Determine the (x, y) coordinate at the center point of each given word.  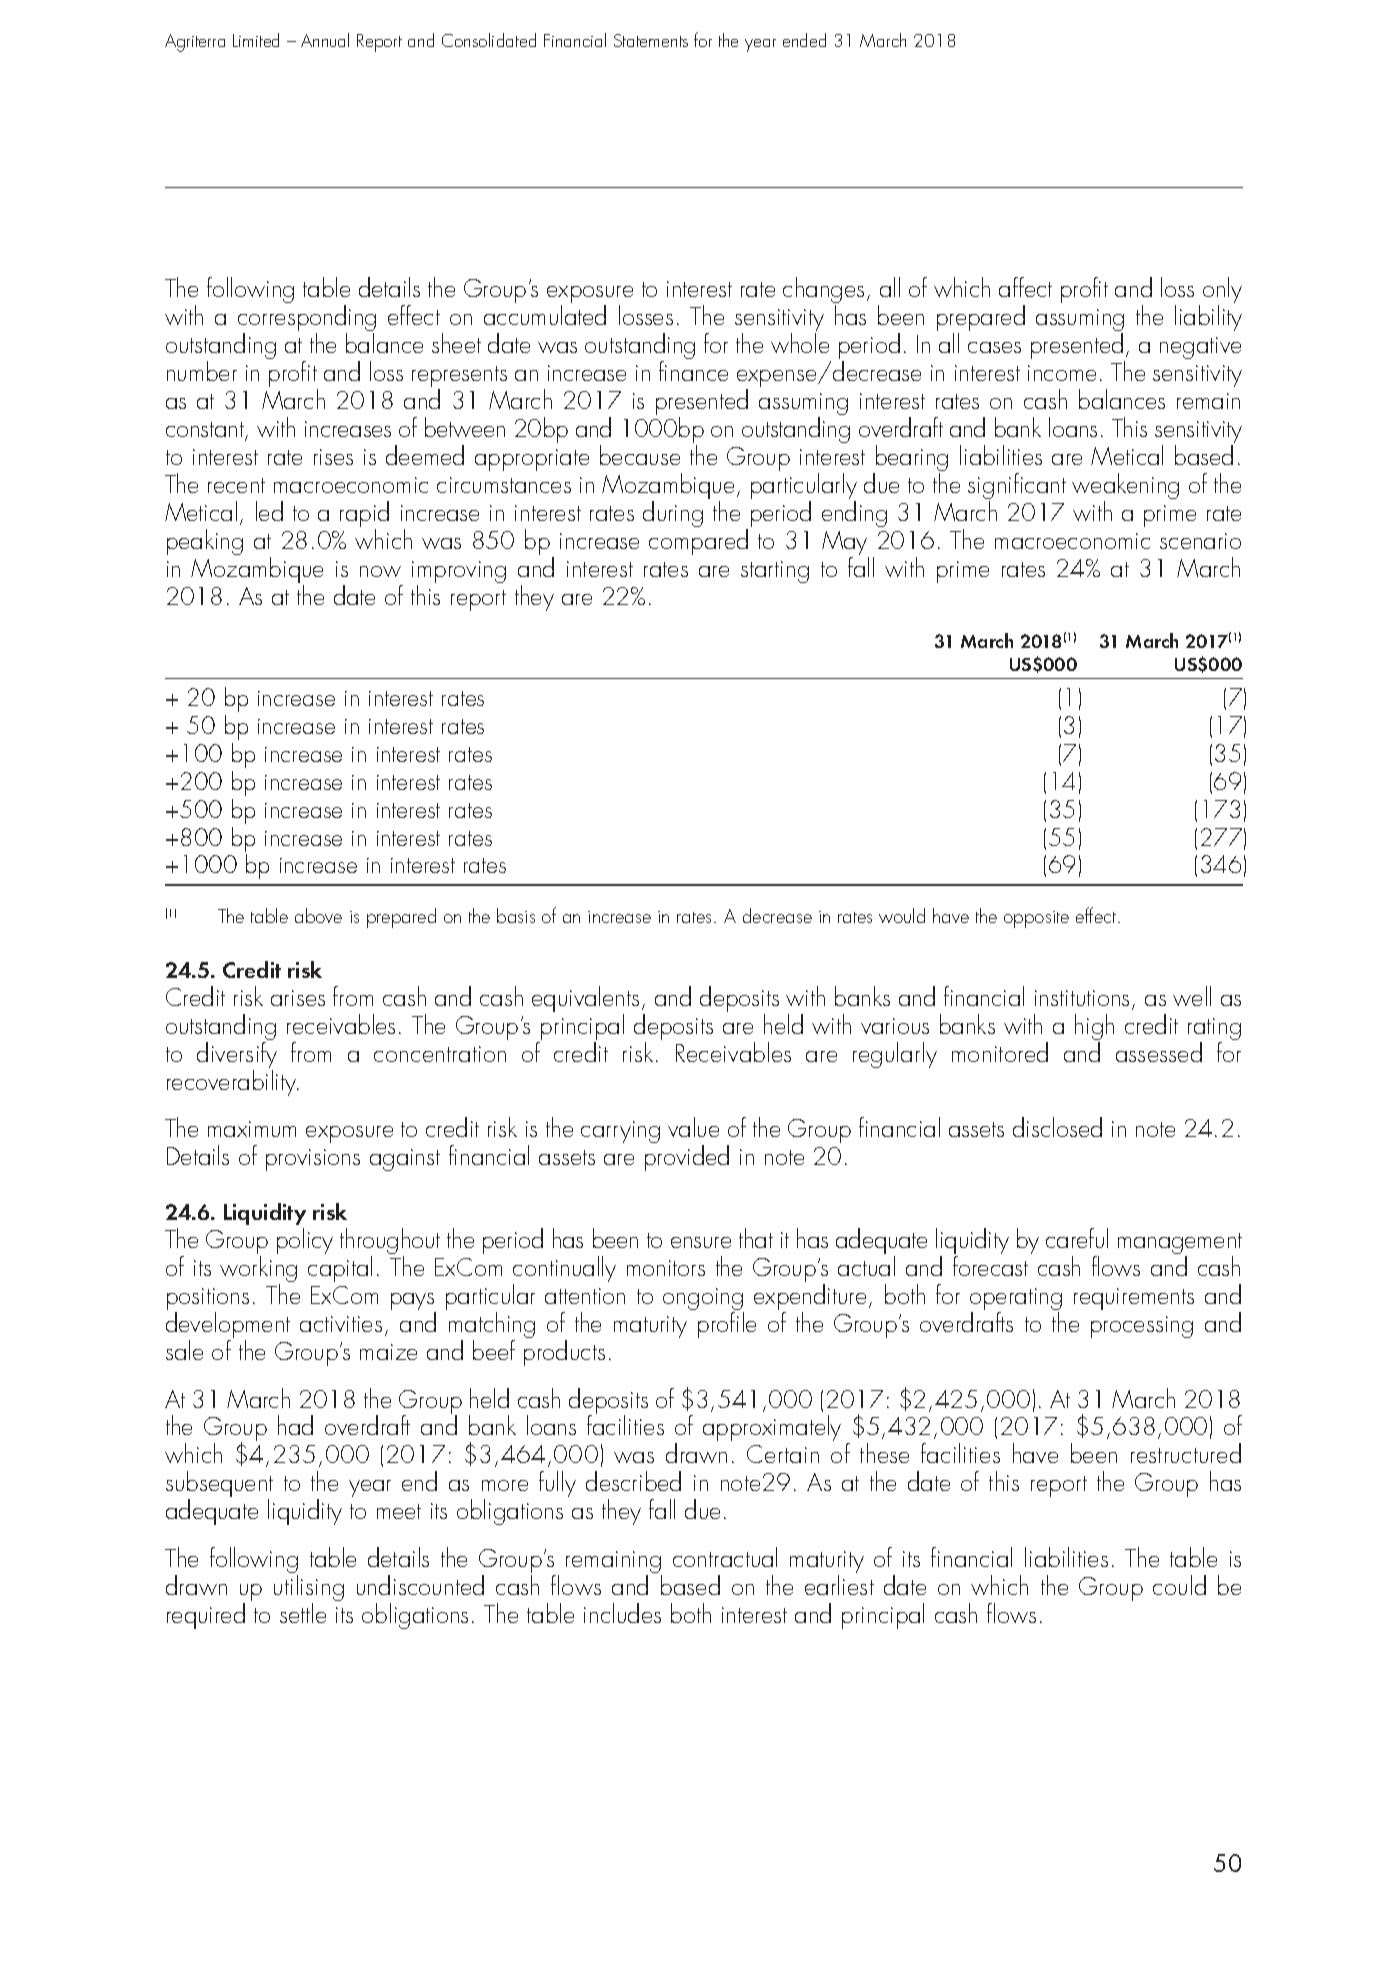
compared (698, 542)
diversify (237, 1056)
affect (1025, 287)
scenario (1200, 541)
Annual (325, 40)
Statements (651, 40)
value (693, 1127)
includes (622, 1613)
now (380, 571)
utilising (309, 1589)
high (1094, 1028)
